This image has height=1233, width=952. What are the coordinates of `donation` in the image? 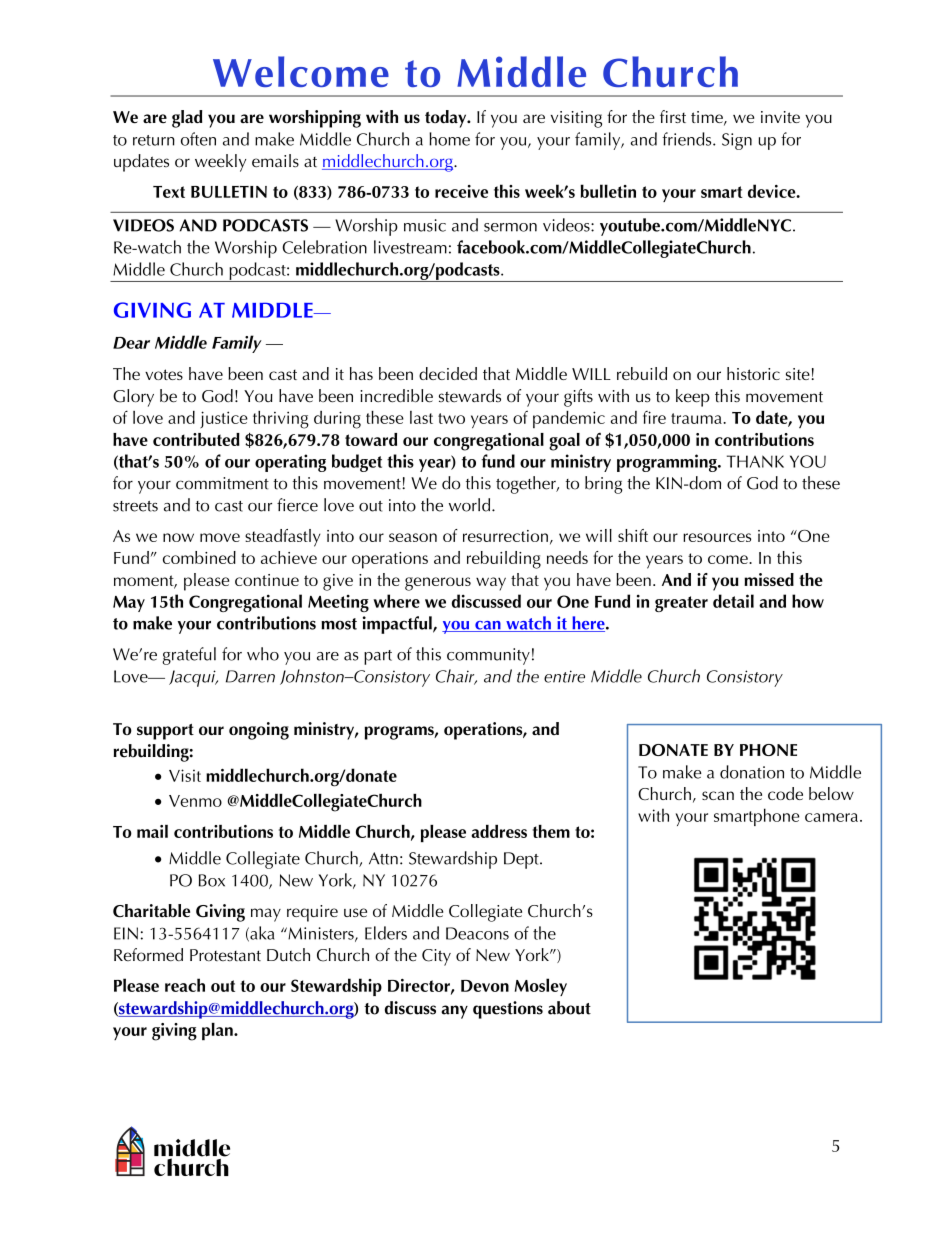 It's located at (752, 772).
